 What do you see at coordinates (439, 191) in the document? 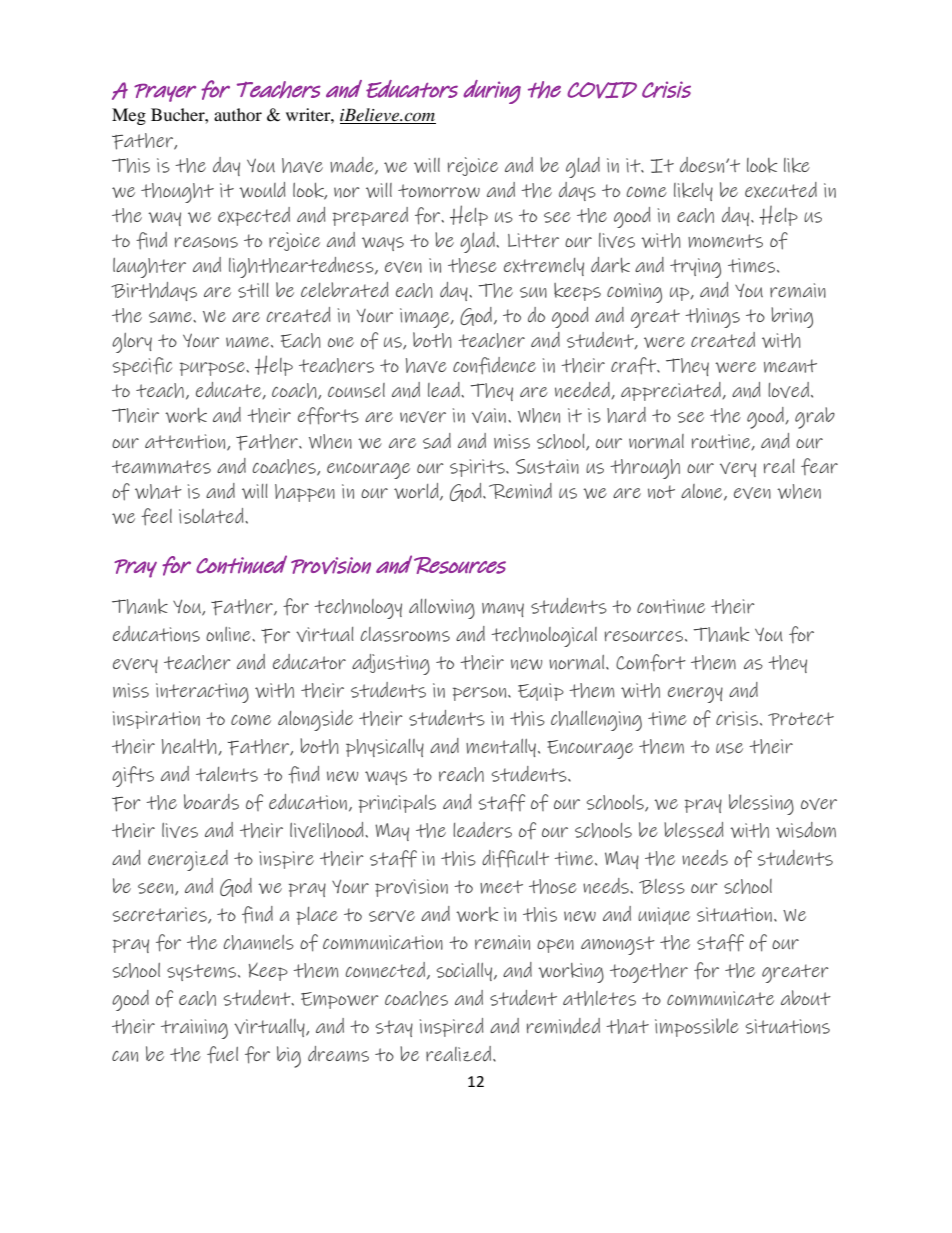
I see `tomorrow` at bounding box center [439, 191].
